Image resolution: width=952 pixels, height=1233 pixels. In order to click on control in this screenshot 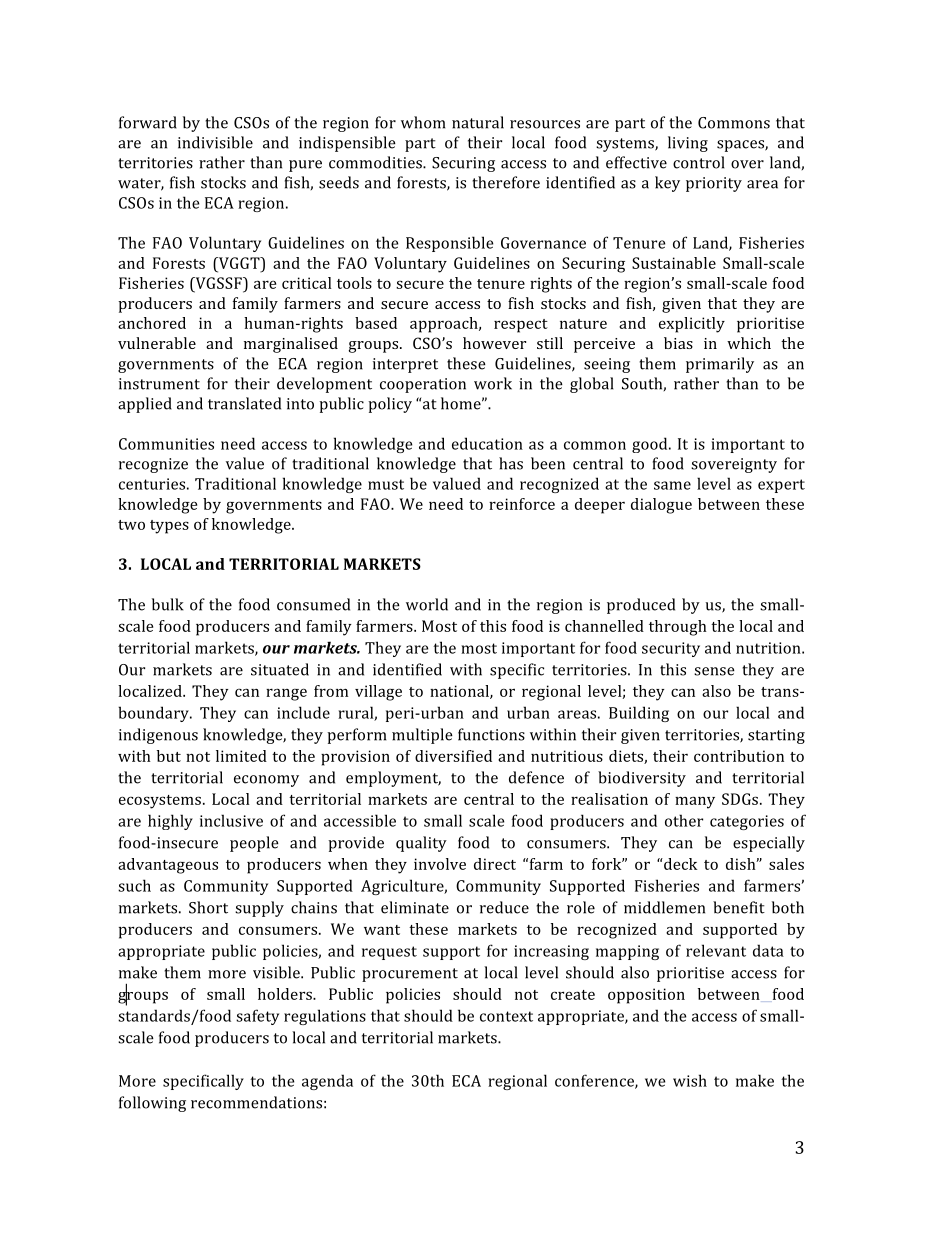, I will do `click(699, 162)`.
